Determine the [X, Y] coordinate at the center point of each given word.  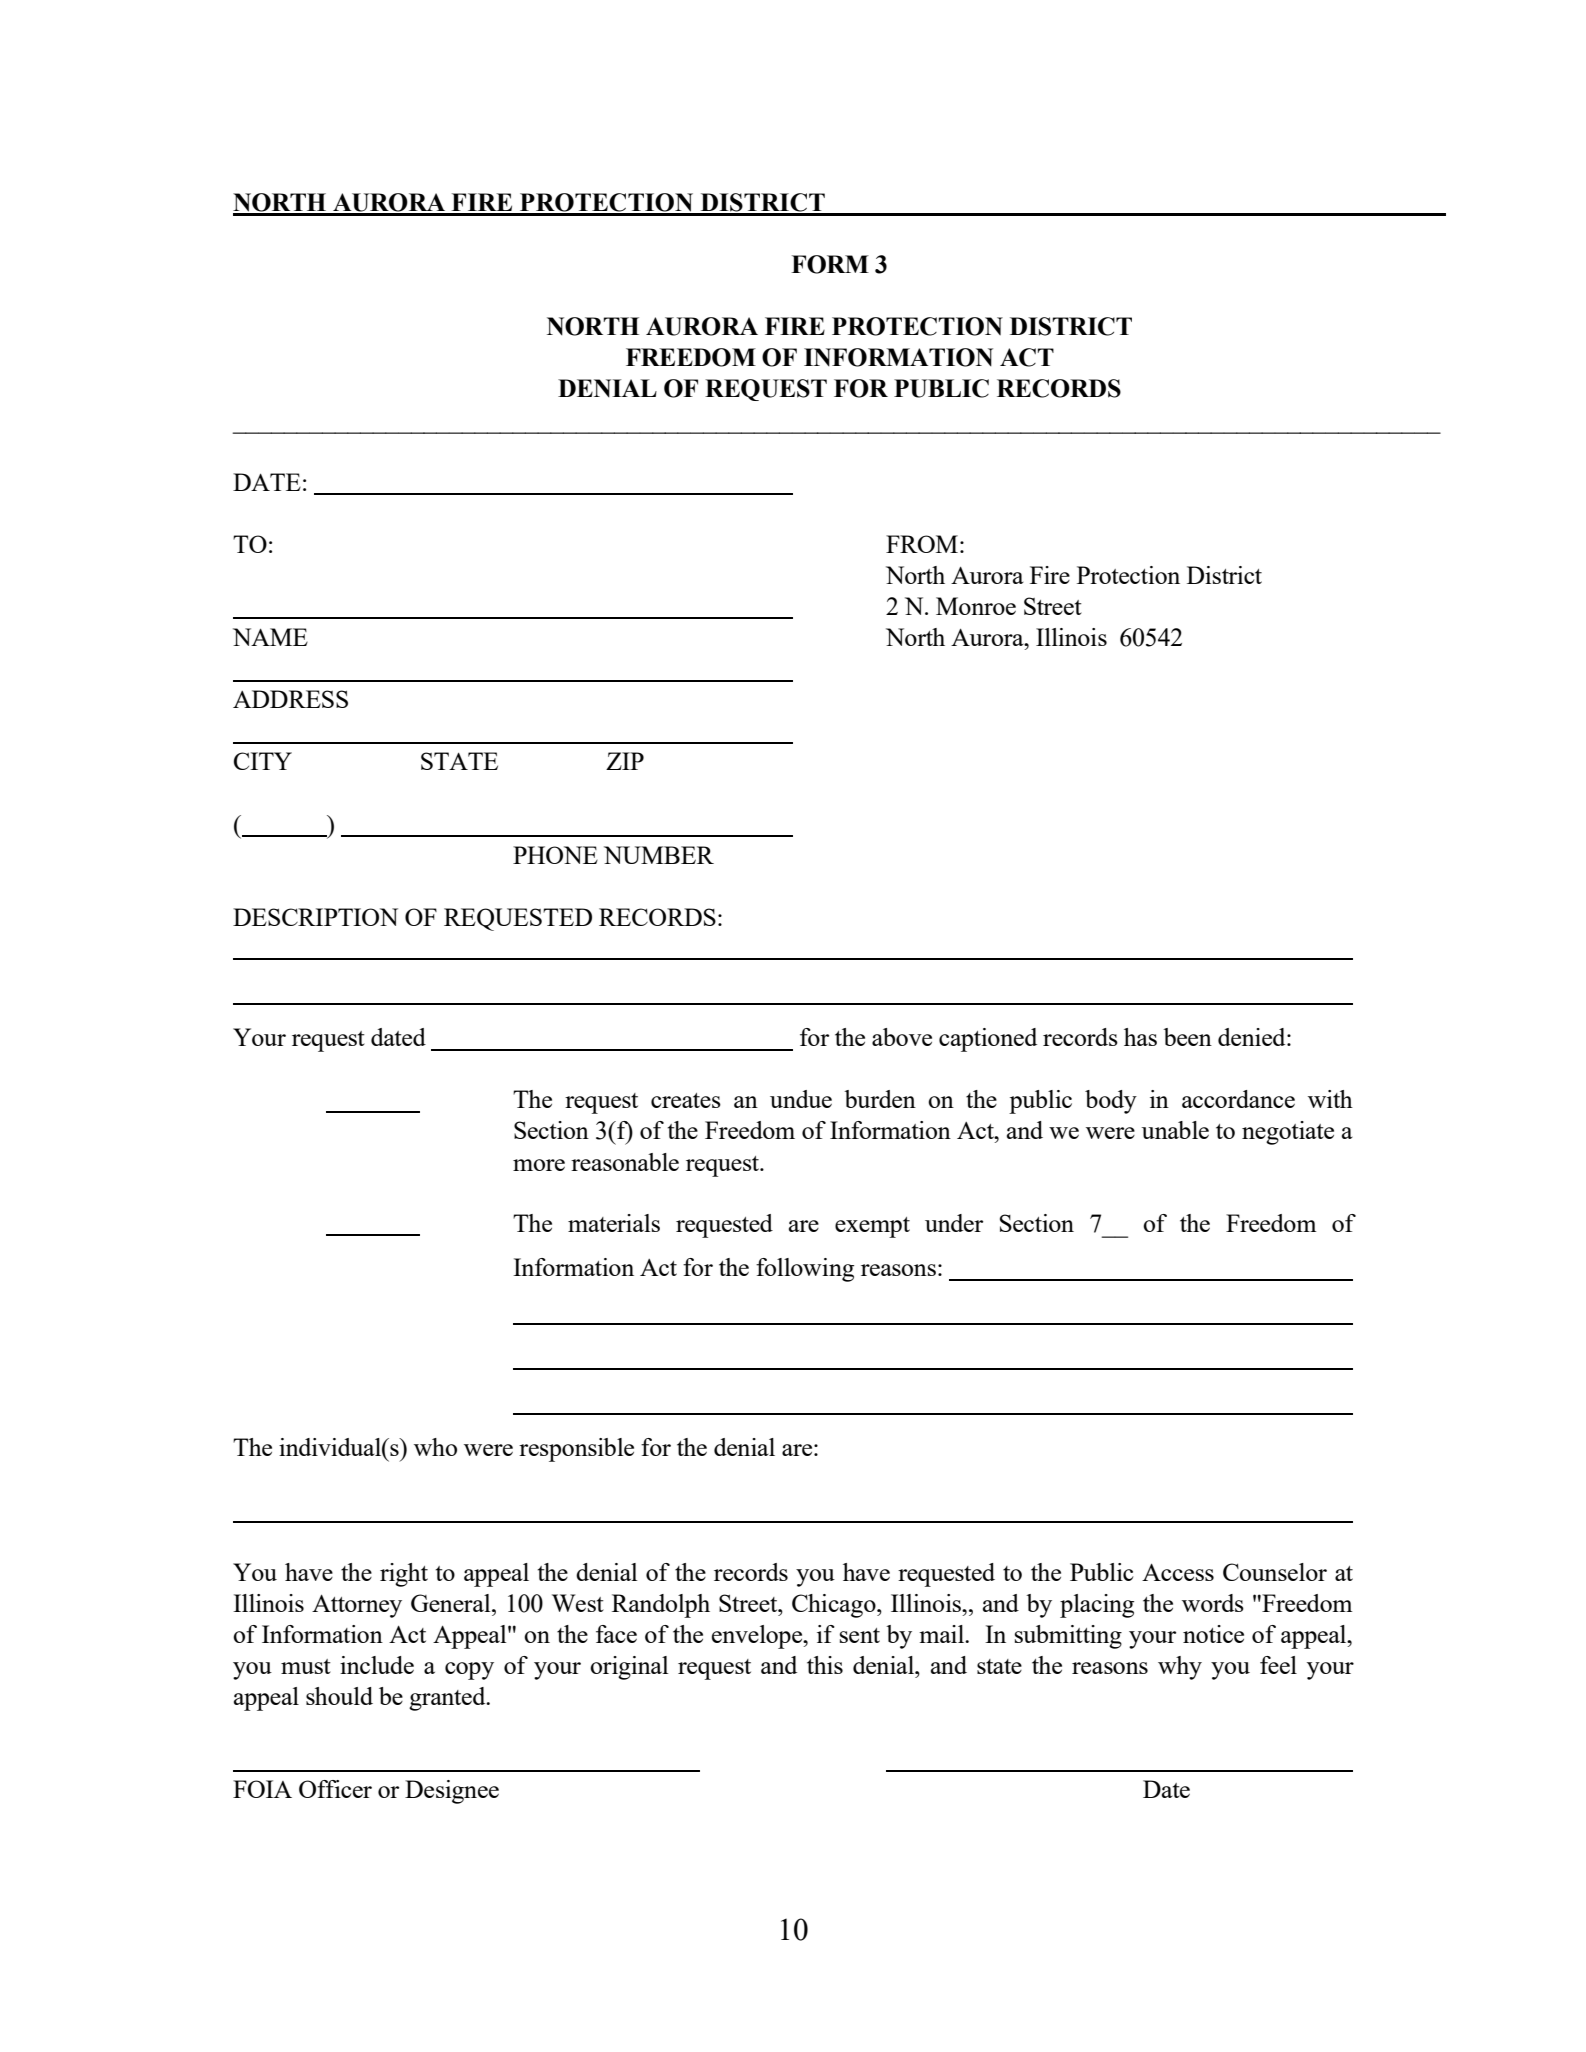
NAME [270, 637]
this [825, 1665]
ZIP [625, 761]
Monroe [976, 606]
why [1180, 1668]
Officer [335, 1789]
